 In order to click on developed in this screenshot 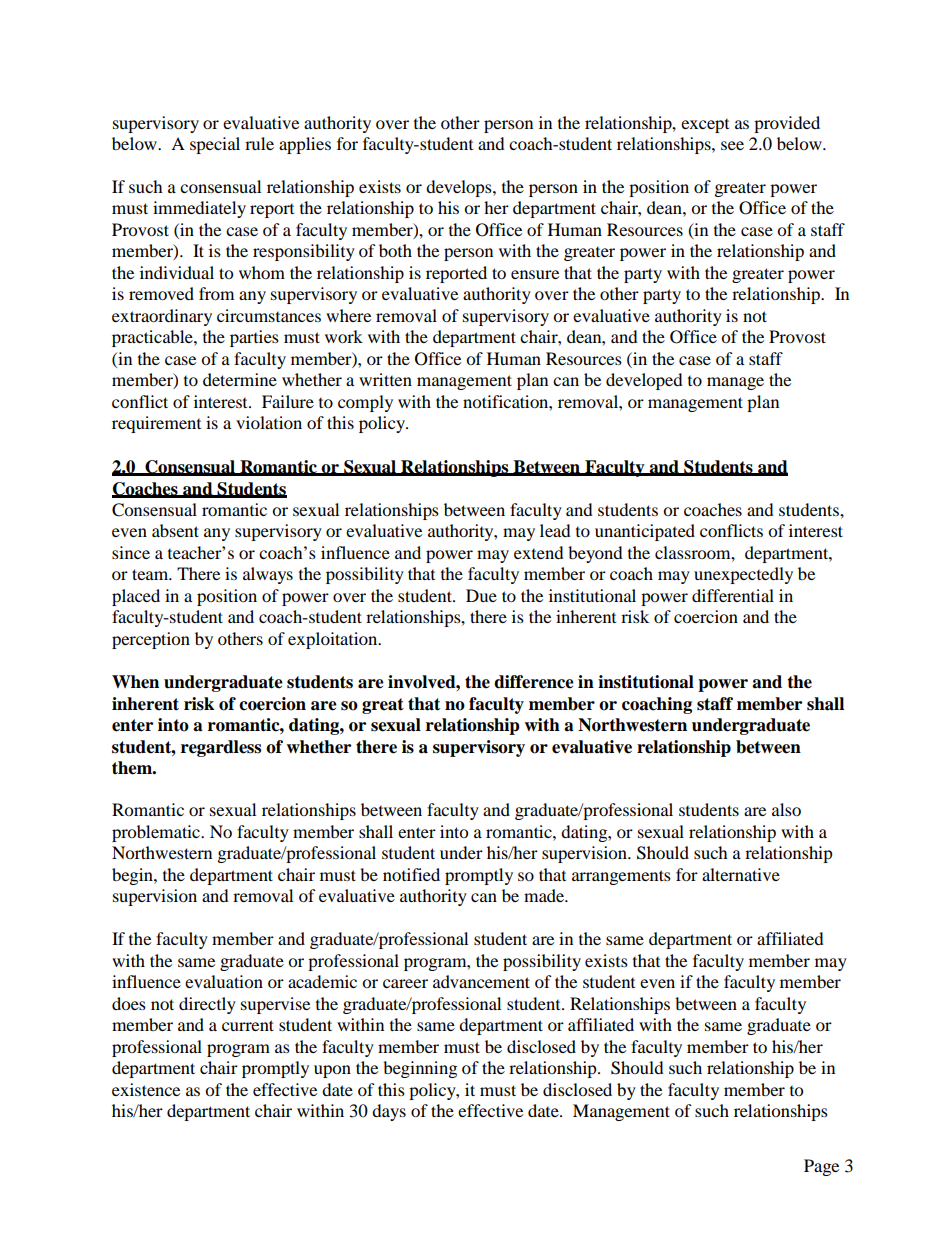, I will do `click(644, 381)`.
